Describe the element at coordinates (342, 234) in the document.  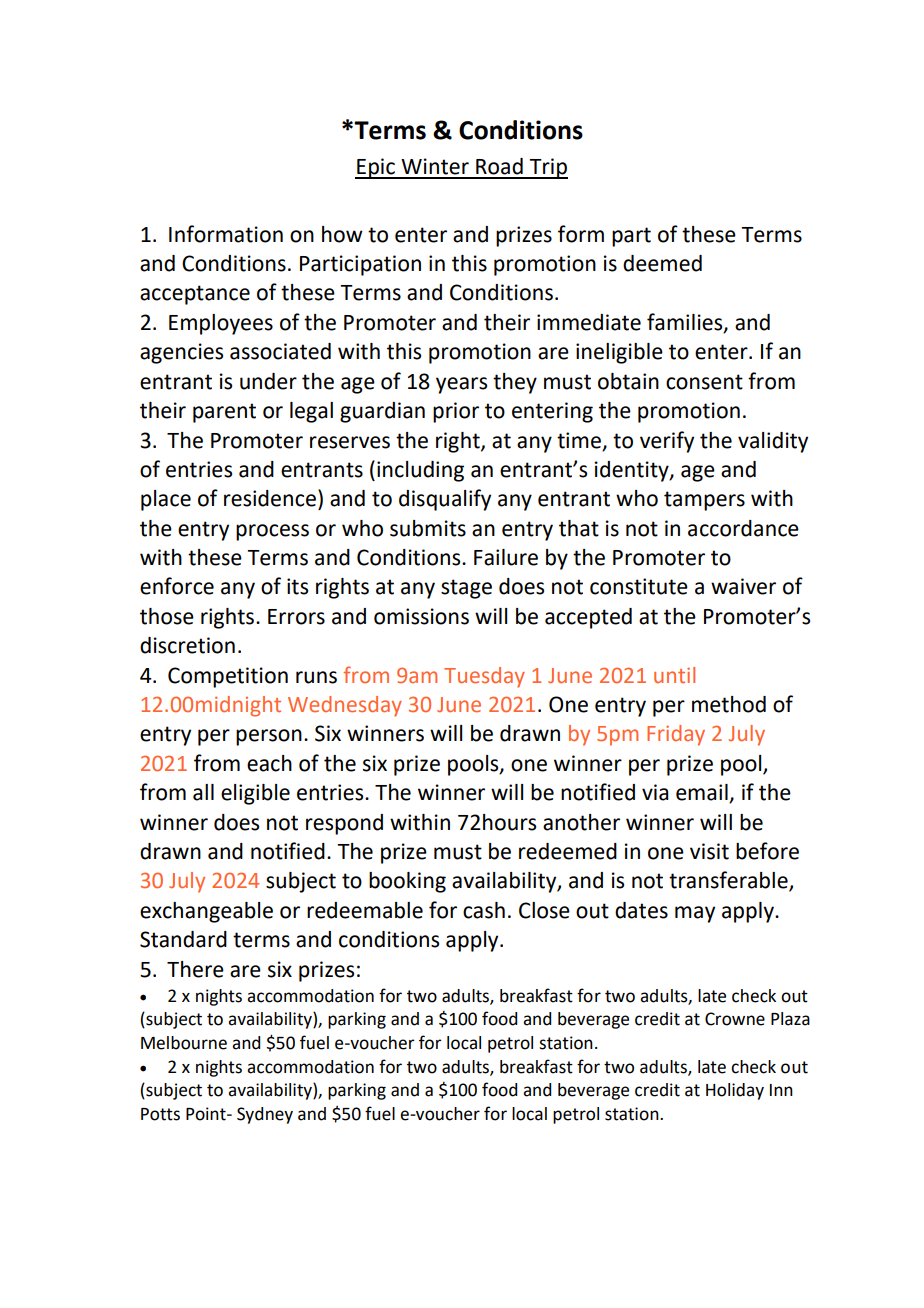
I see `how` at that location.
